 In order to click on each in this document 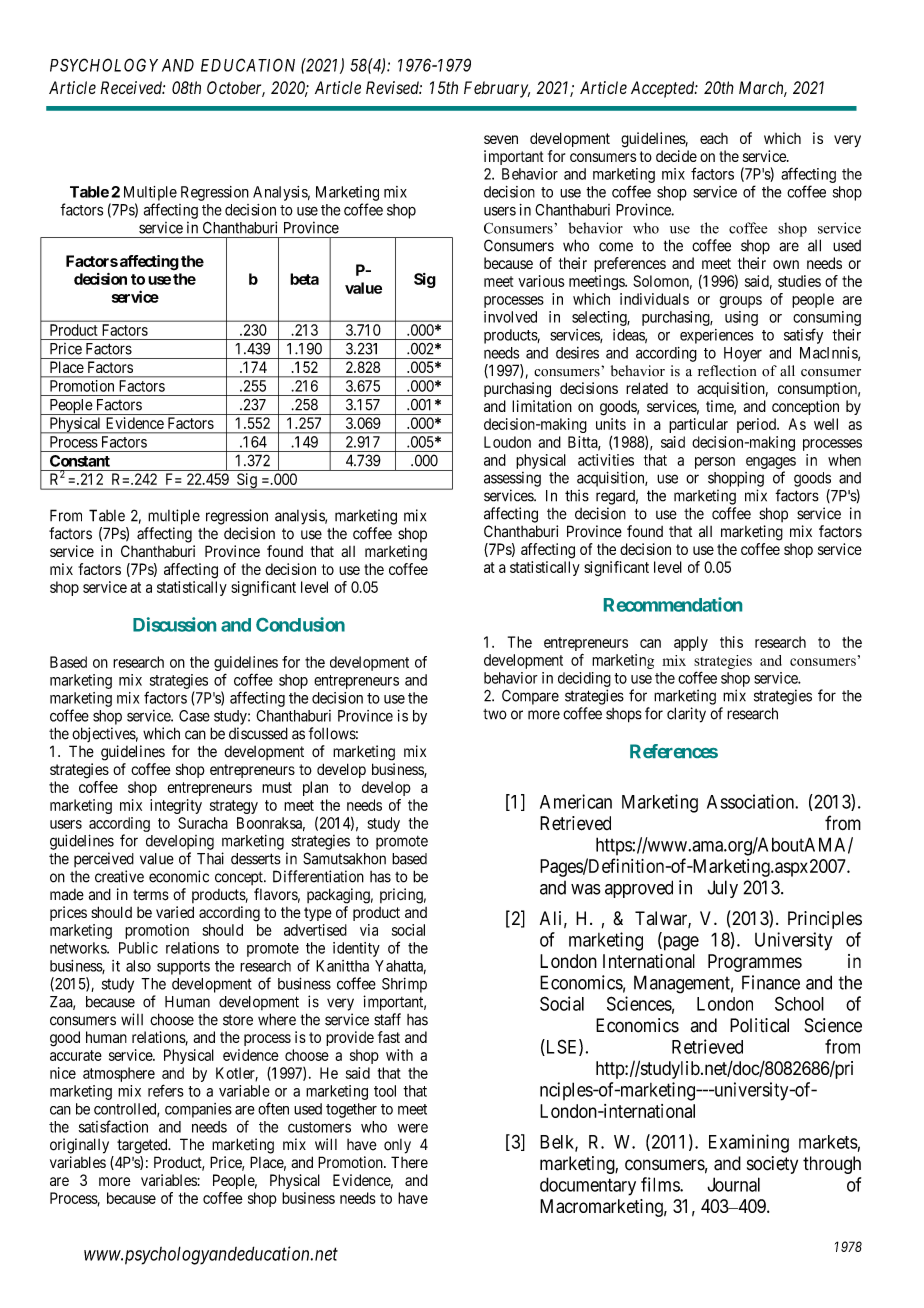, I will do `click(714, 138)`.
